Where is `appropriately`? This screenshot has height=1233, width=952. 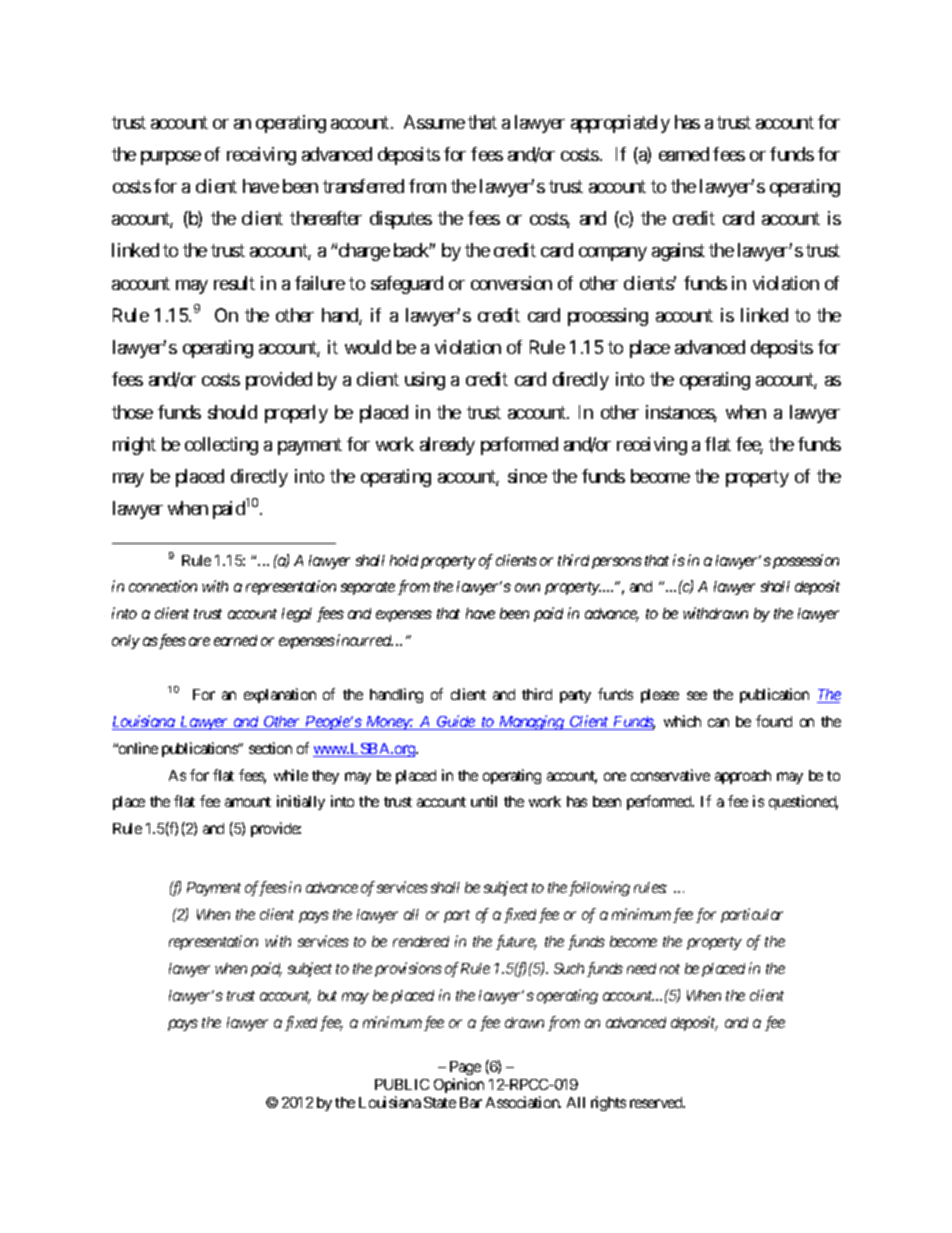 appropriately is located at coordinates (620, 124).
